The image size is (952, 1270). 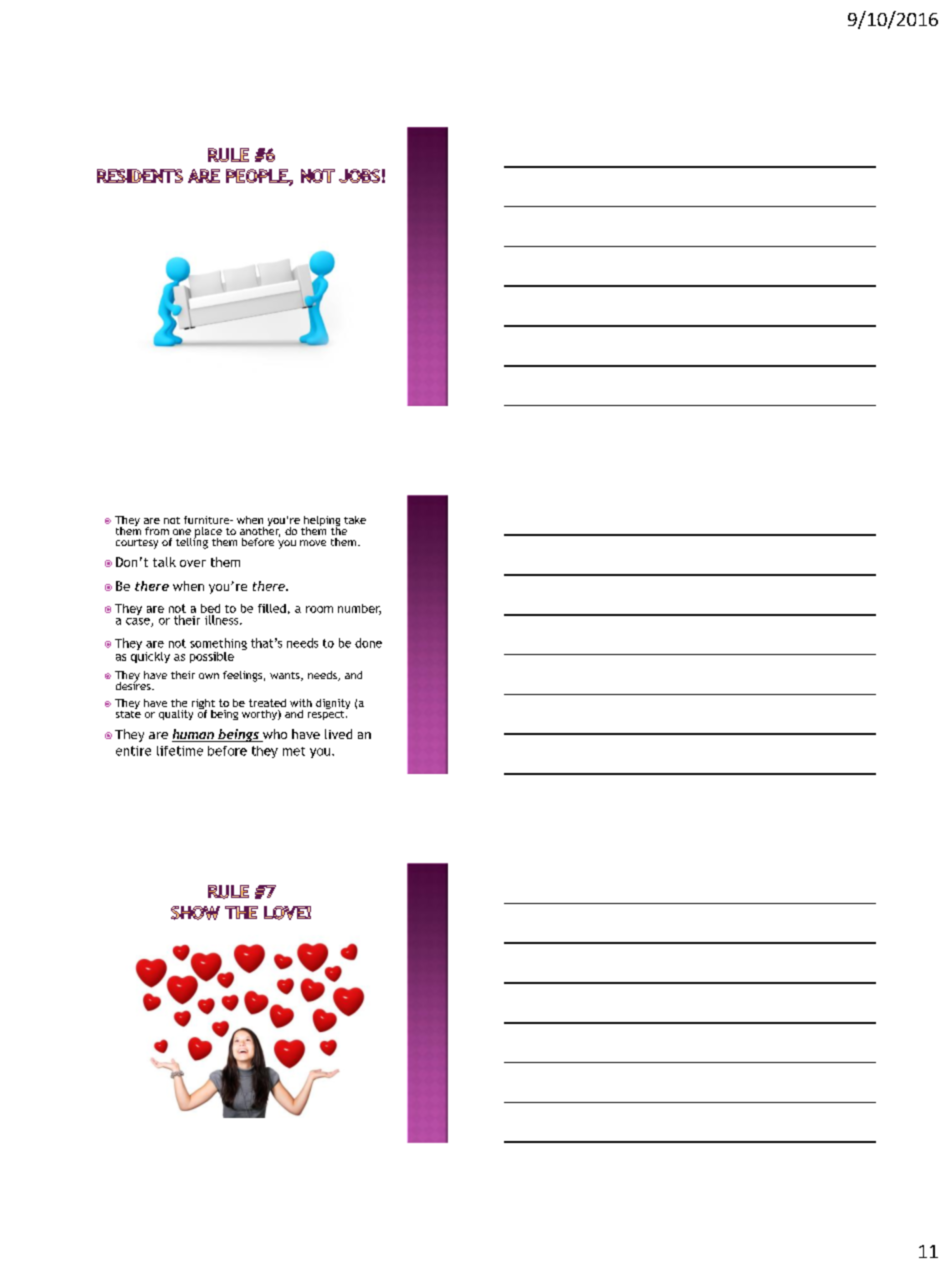 What do you see at coordinates (180, 751) in the screenshot?
I see `lifetime` at bounding box center [180, 751].
